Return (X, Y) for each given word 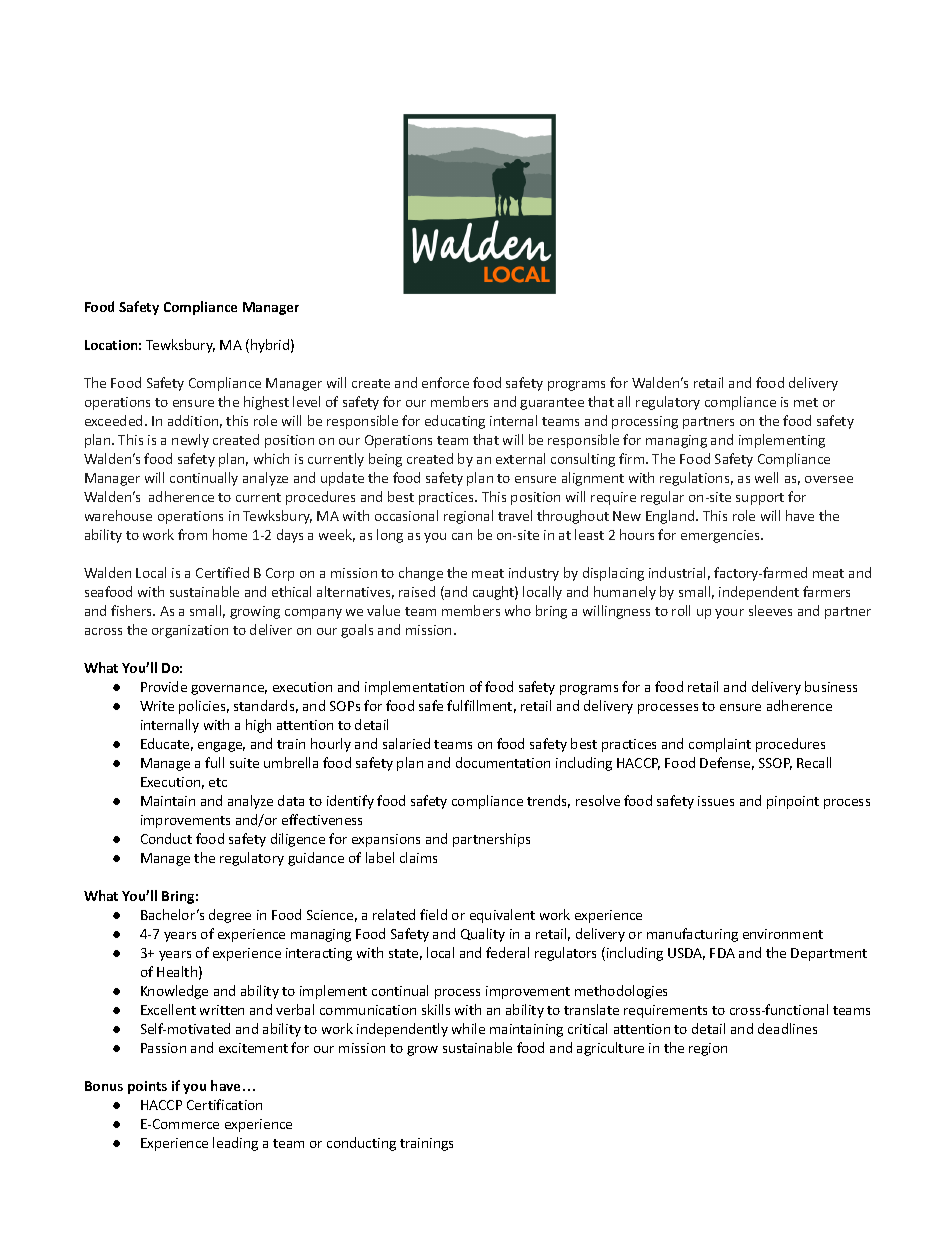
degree (230, 916)
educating (455, 422)
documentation (503, 762)
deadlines (787, 1028)
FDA (722, 953)
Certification (224, 1104)
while (468, 1028)
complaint (720, 745)
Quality (483, 935)
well (766, 477)
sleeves (770, 610)
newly (190, 441)
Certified (222, 572)
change (421, 574)
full (214, 762)
